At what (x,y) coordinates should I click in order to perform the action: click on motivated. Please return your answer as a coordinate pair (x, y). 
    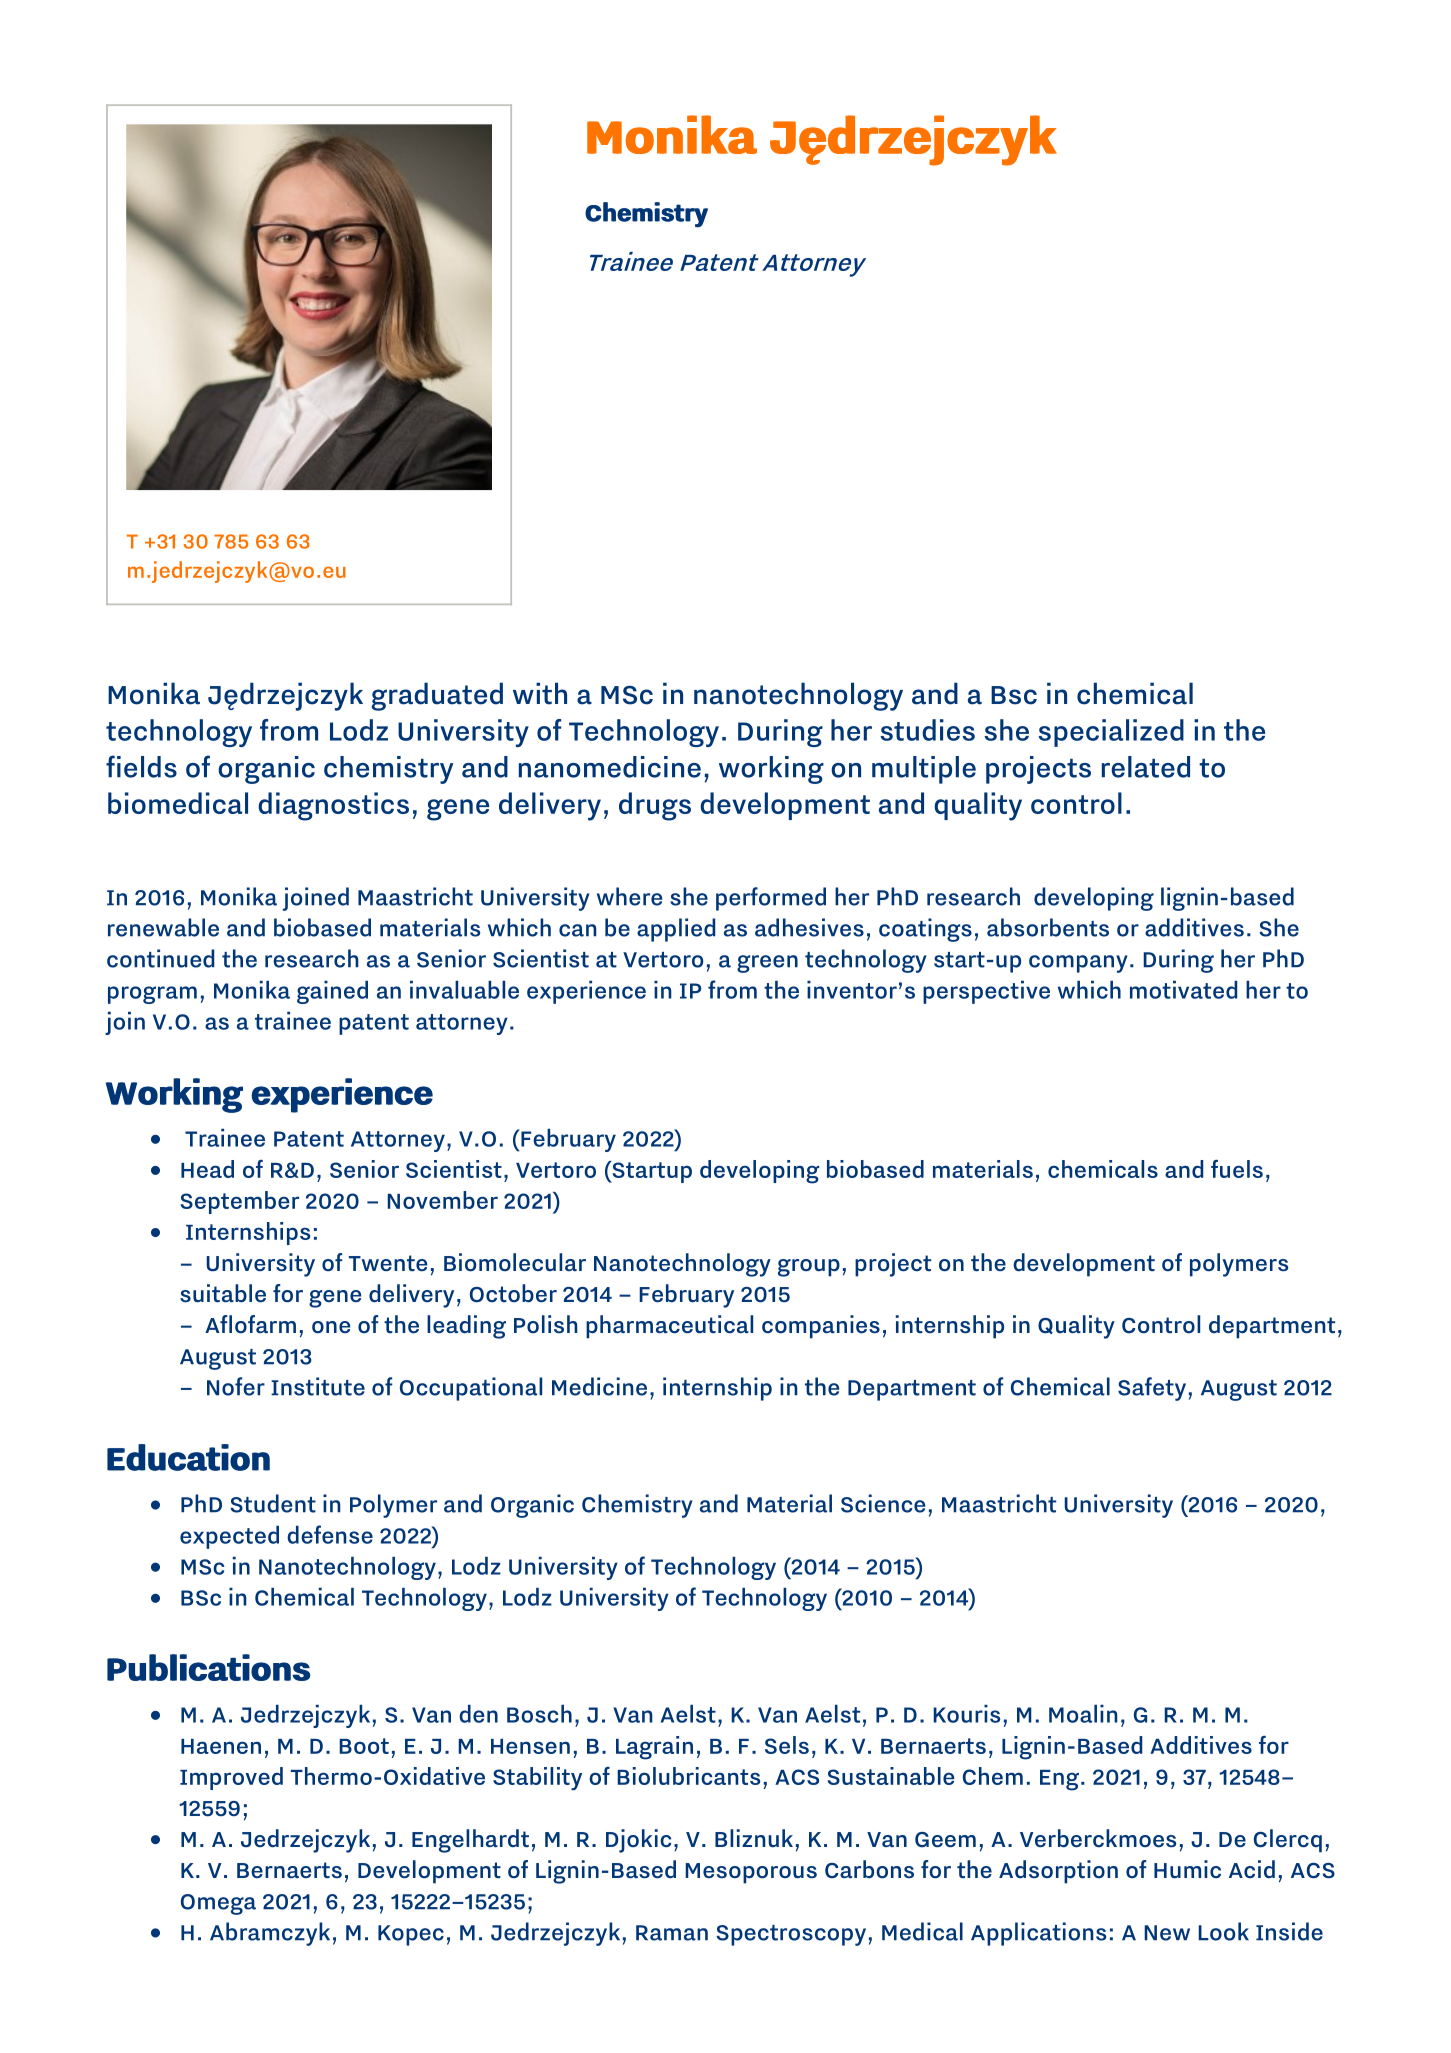
    Looking at the image, I should click on (1183, 990).
